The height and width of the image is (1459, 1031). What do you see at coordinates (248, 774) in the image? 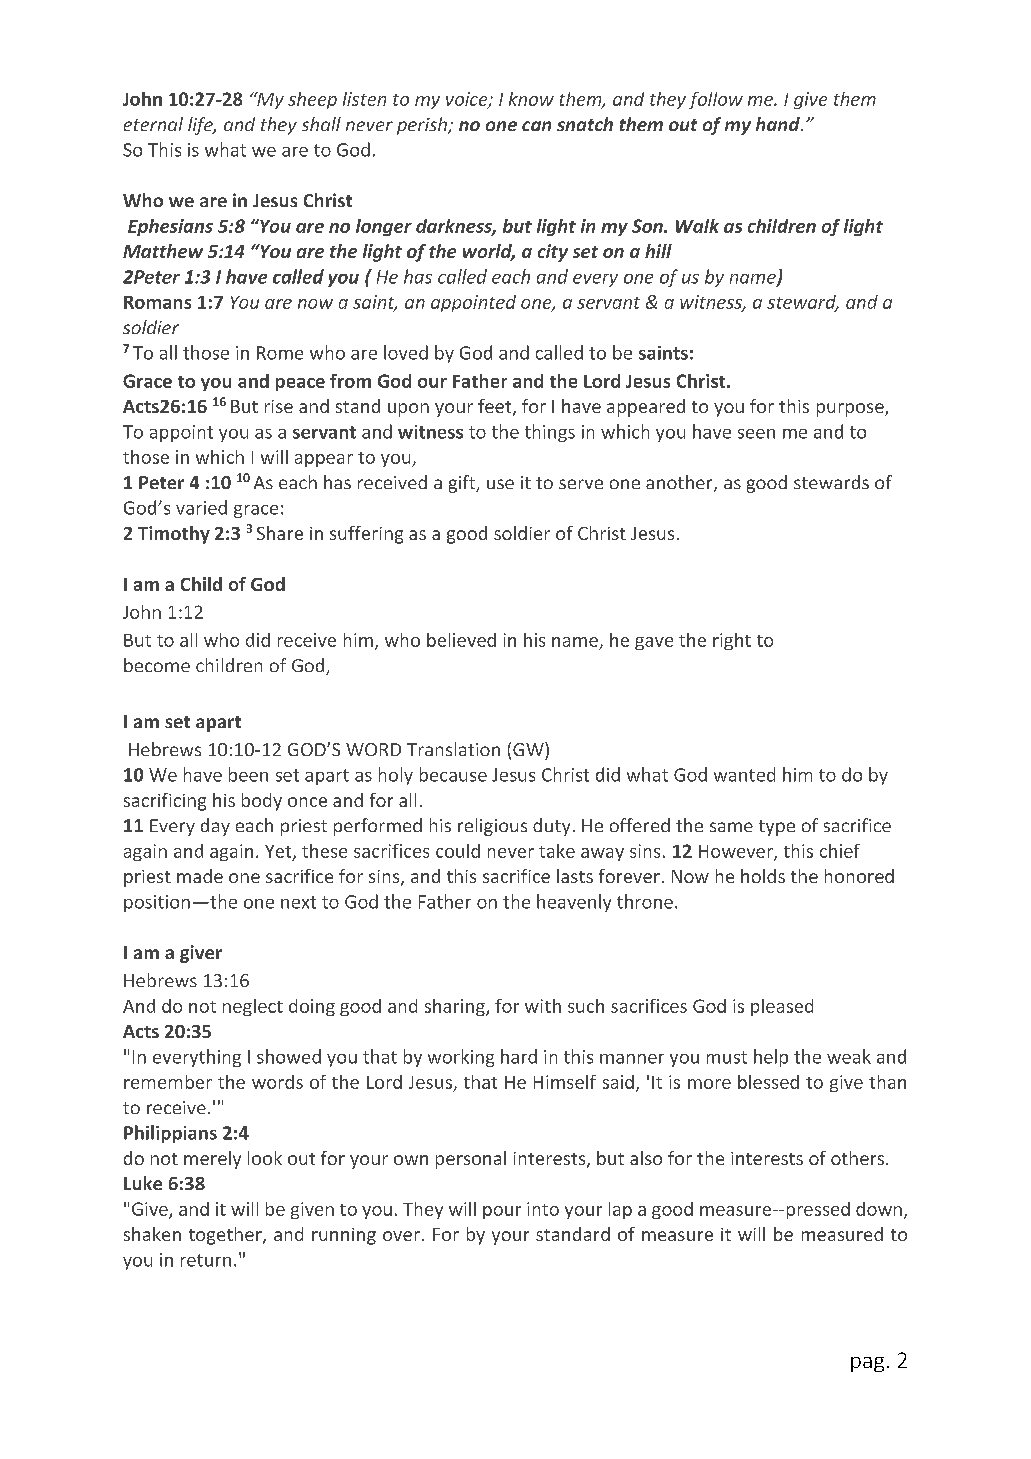
I see `been` at bounding box center [248, 774].
